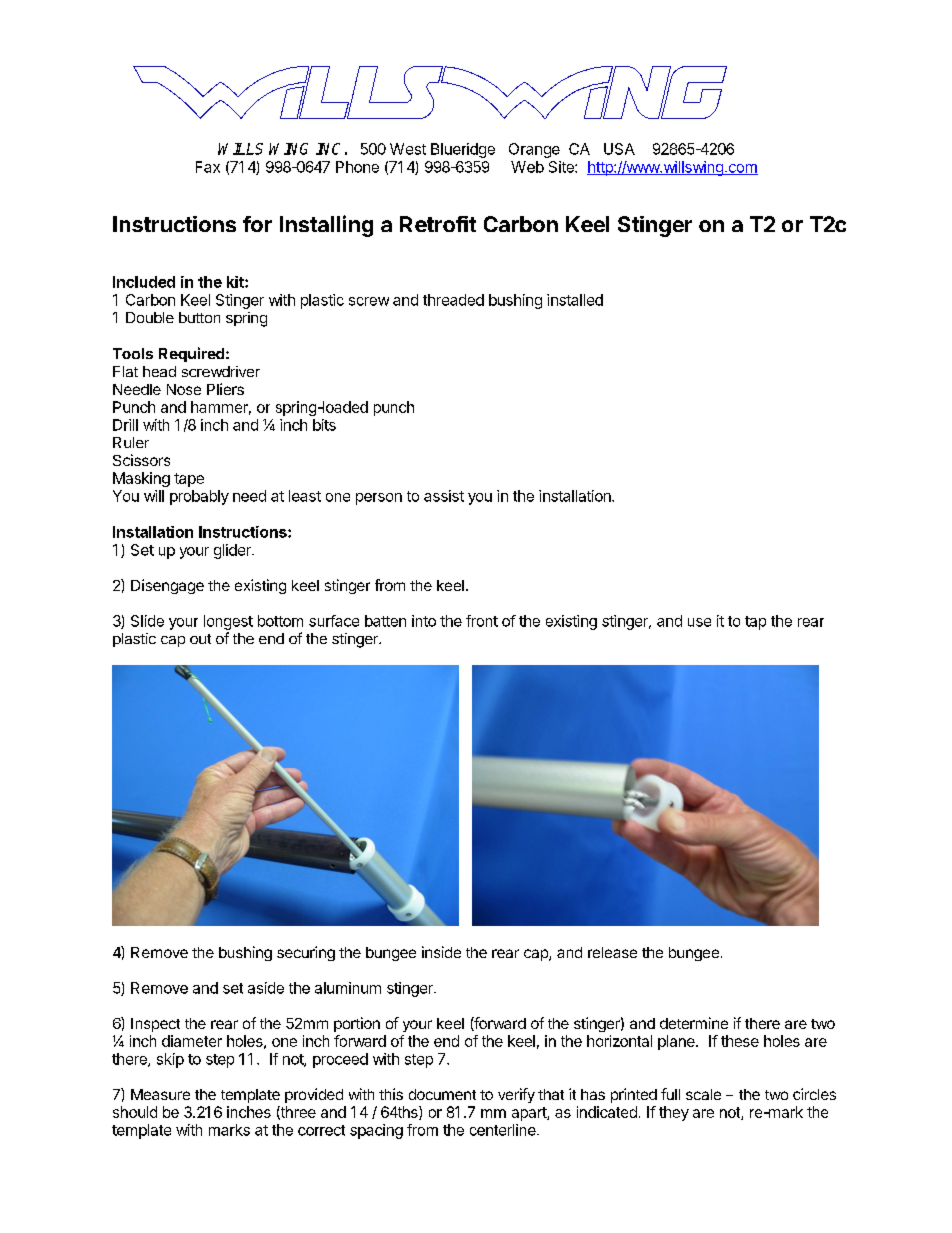  What do you see at coordinates (575, 300) in the screenshot?
I see `installed` at bounding box center [575, 300].
